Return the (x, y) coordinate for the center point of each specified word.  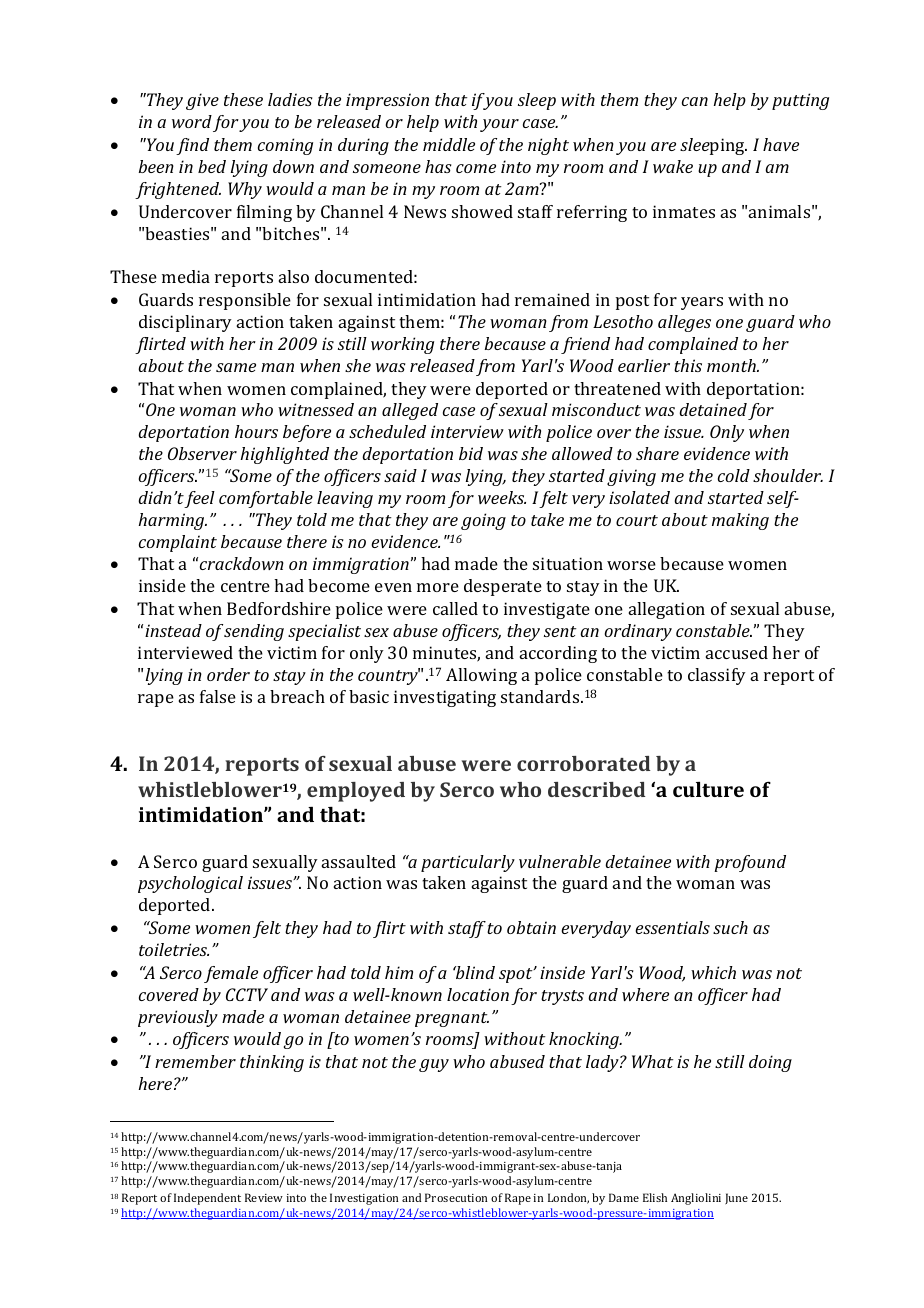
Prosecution (456, 1197)
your (499, 125)
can (695, 101)
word (192, 121)
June (736, 1198)
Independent (207, 1199)
